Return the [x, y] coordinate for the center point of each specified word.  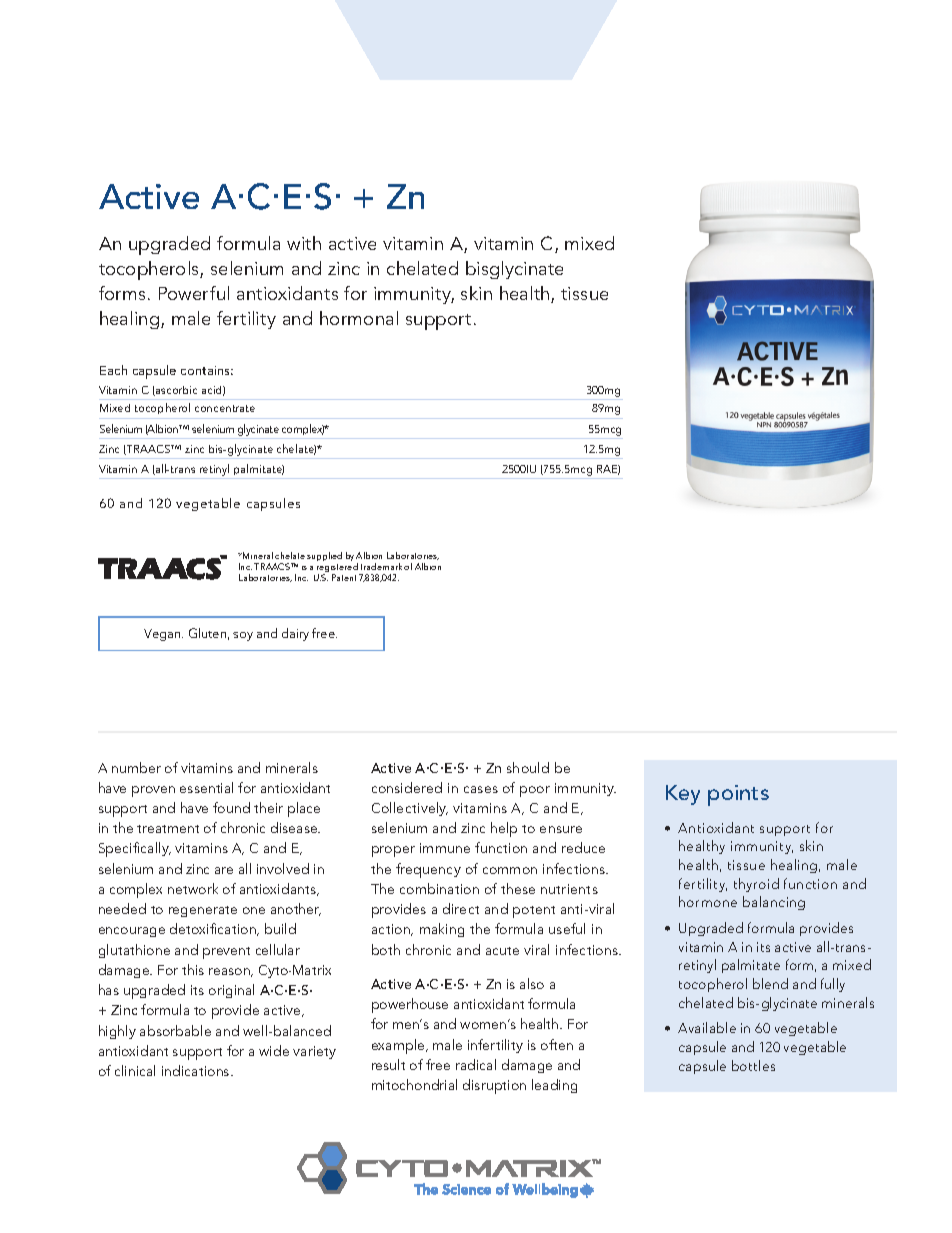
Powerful [194, 293]
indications [197, 1070]
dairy [295, 634]
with [304, 243]
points [738, 795]
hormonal [359, 318]
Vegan [163, 635]
